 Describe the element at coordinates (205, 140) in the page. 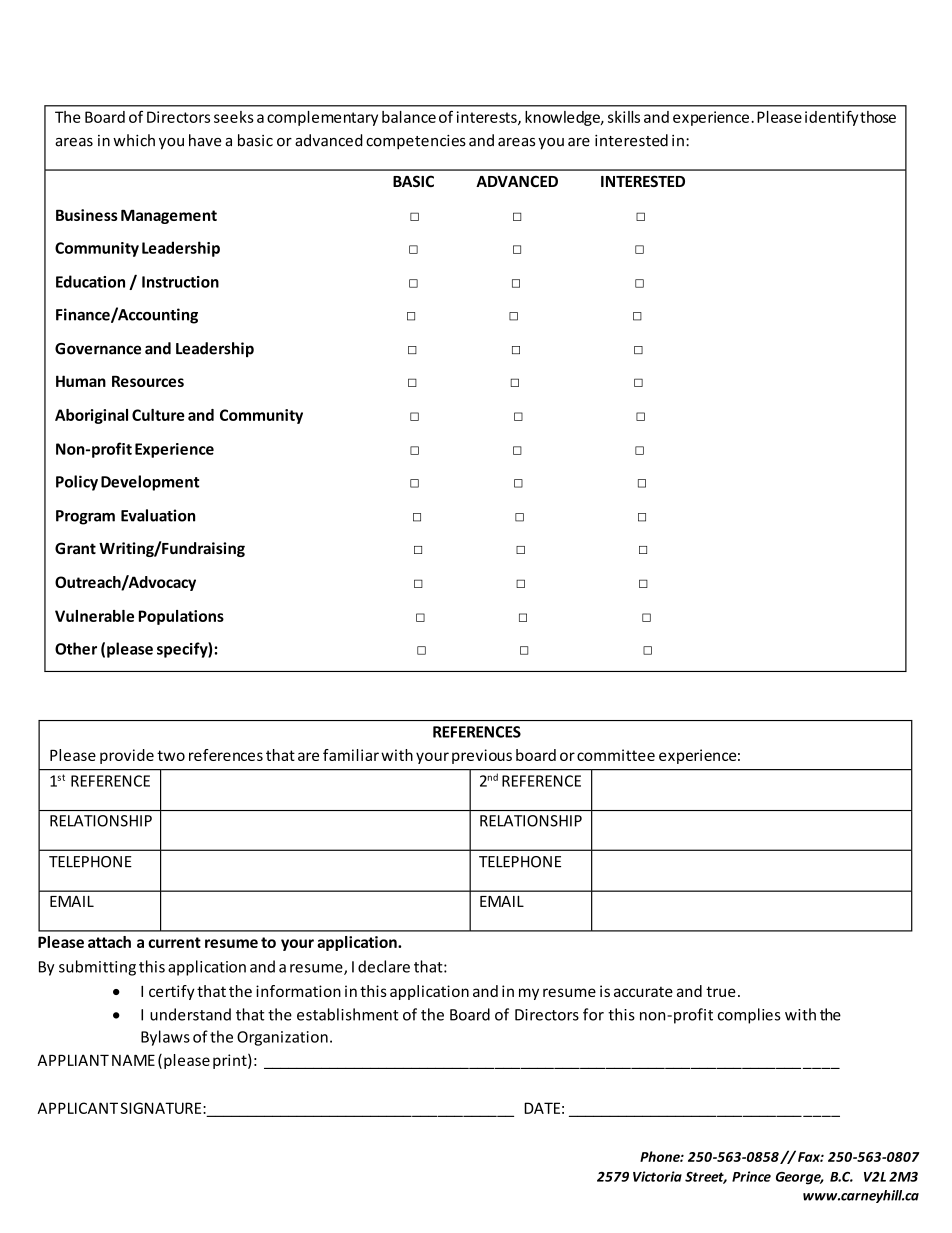

I see `have` at that location.
